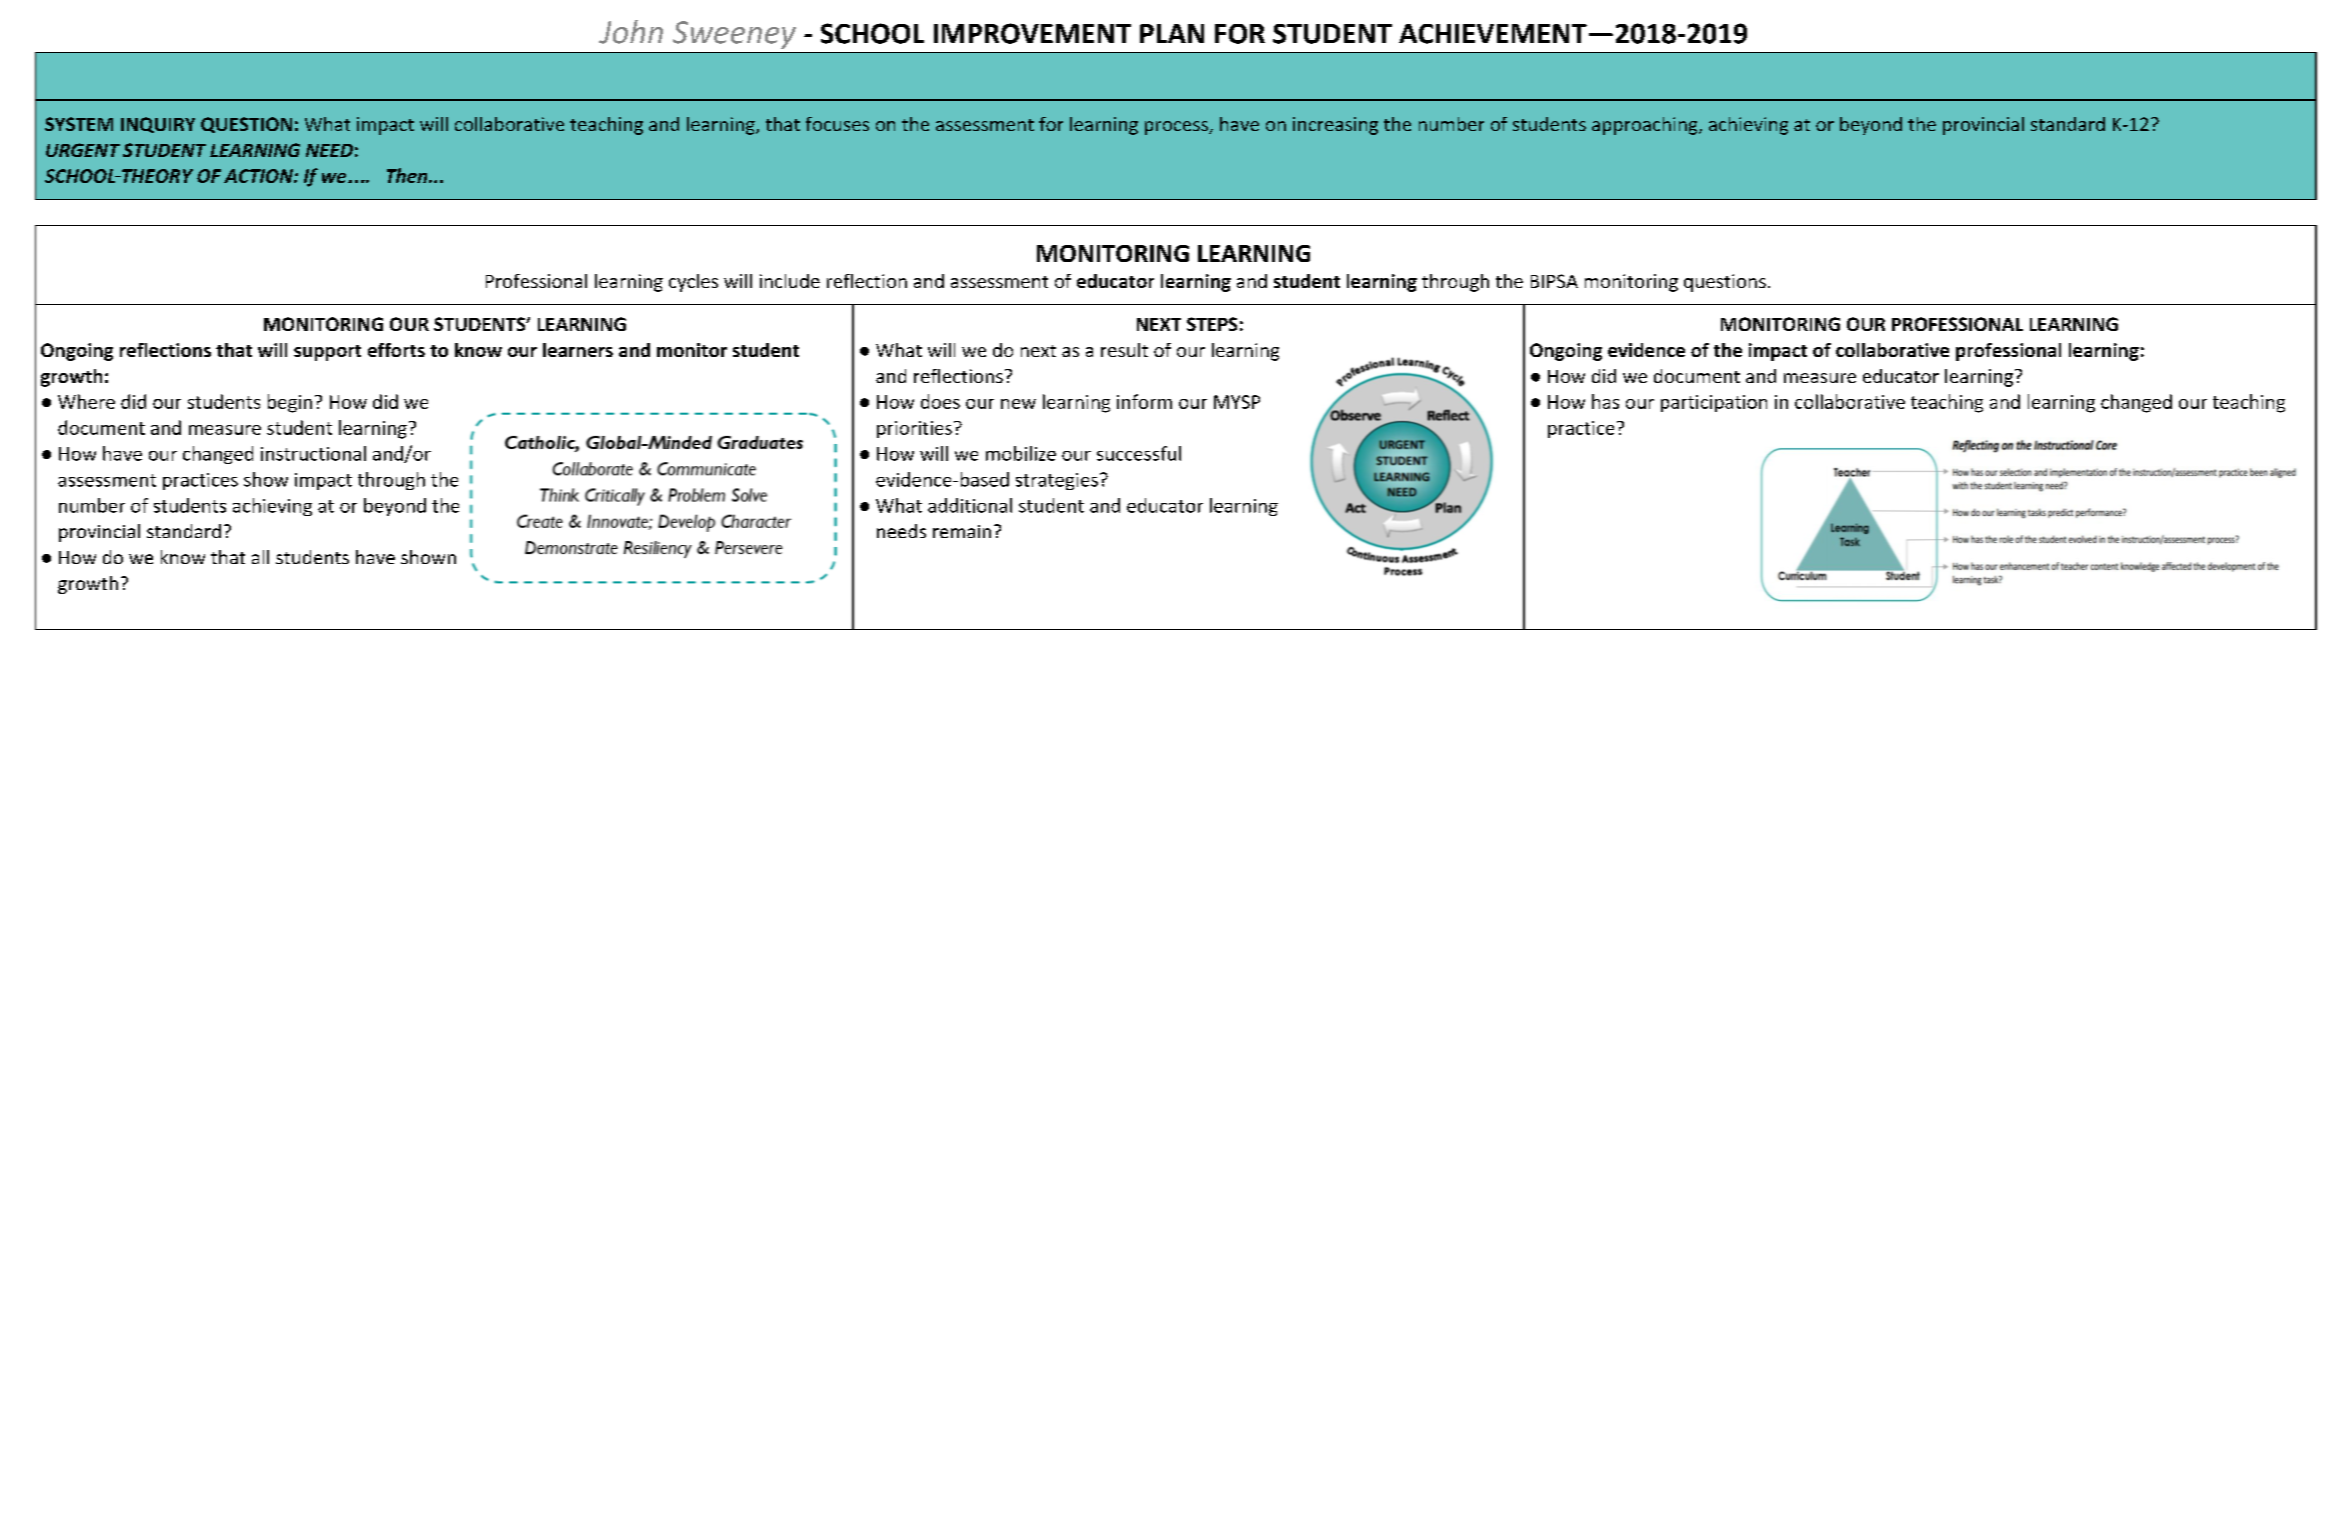  What do you see at coordinates (914, 429) in the screenshot?
I see `priorities` at bounding box center [914, 429].
